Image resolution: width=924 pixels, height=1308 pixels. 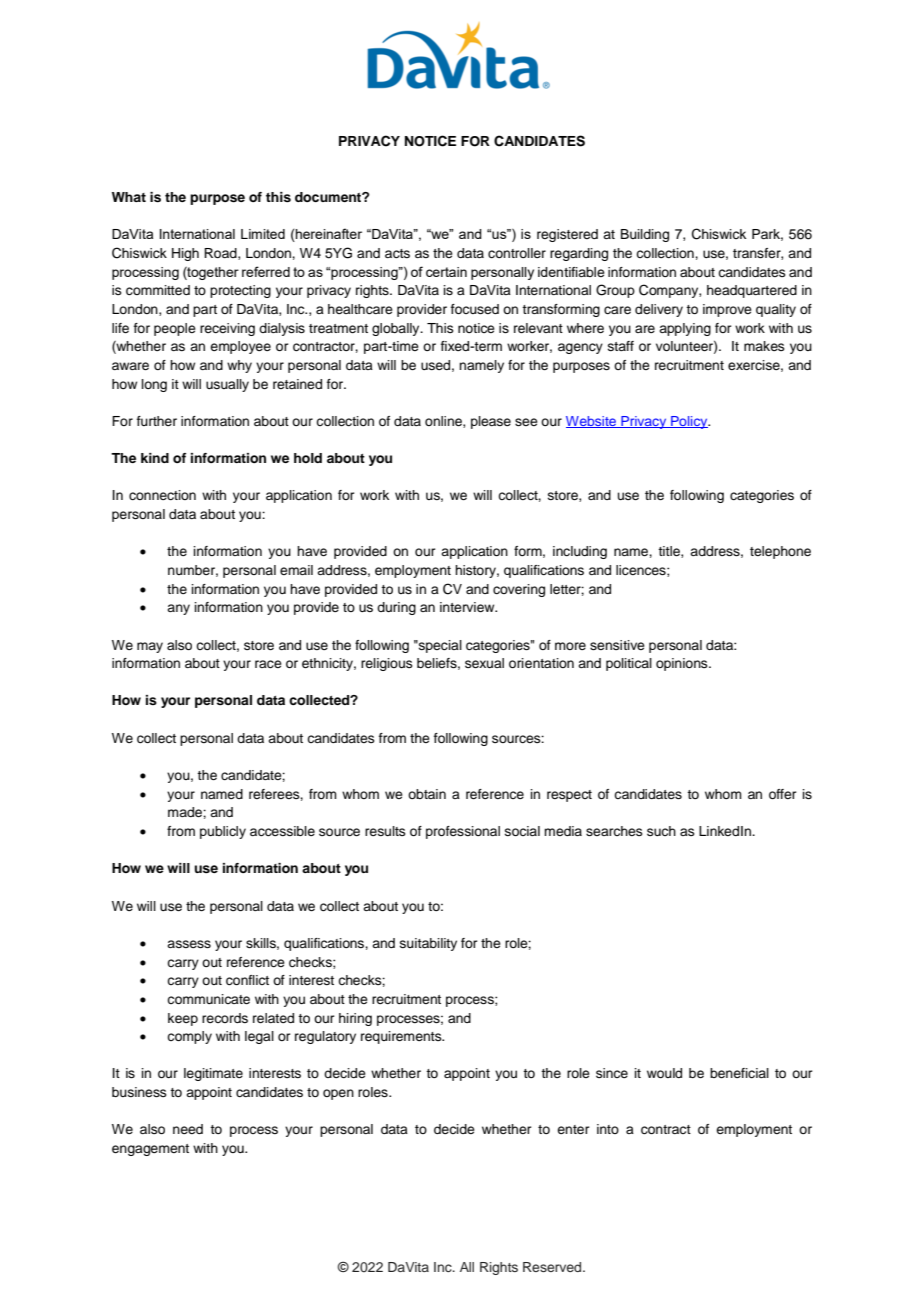 I want to click on beneficial, so click(x=739, y=1073).
